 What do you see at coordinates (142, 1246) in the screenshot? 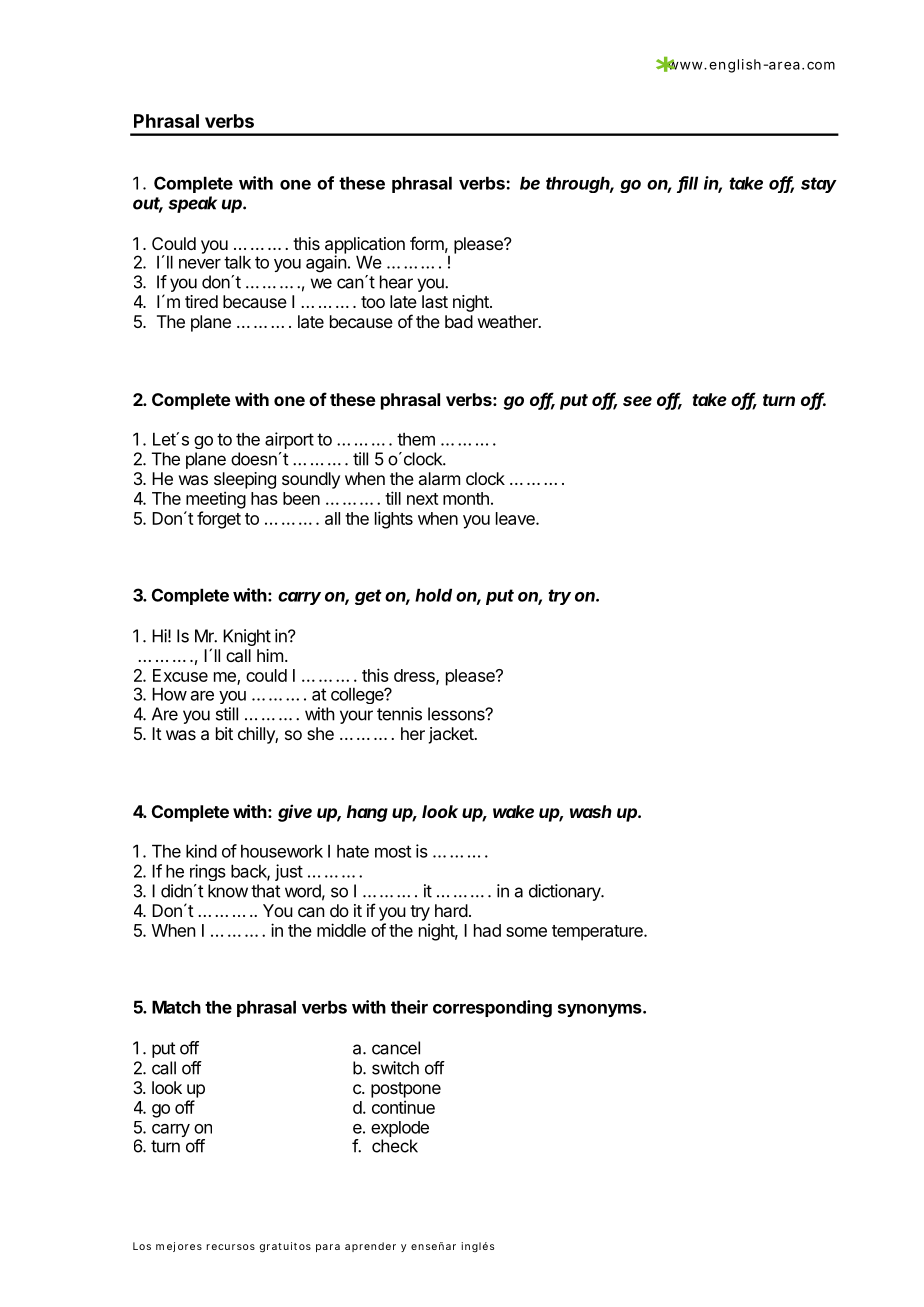
I see `Los` at bounding box center [142, 1246].
